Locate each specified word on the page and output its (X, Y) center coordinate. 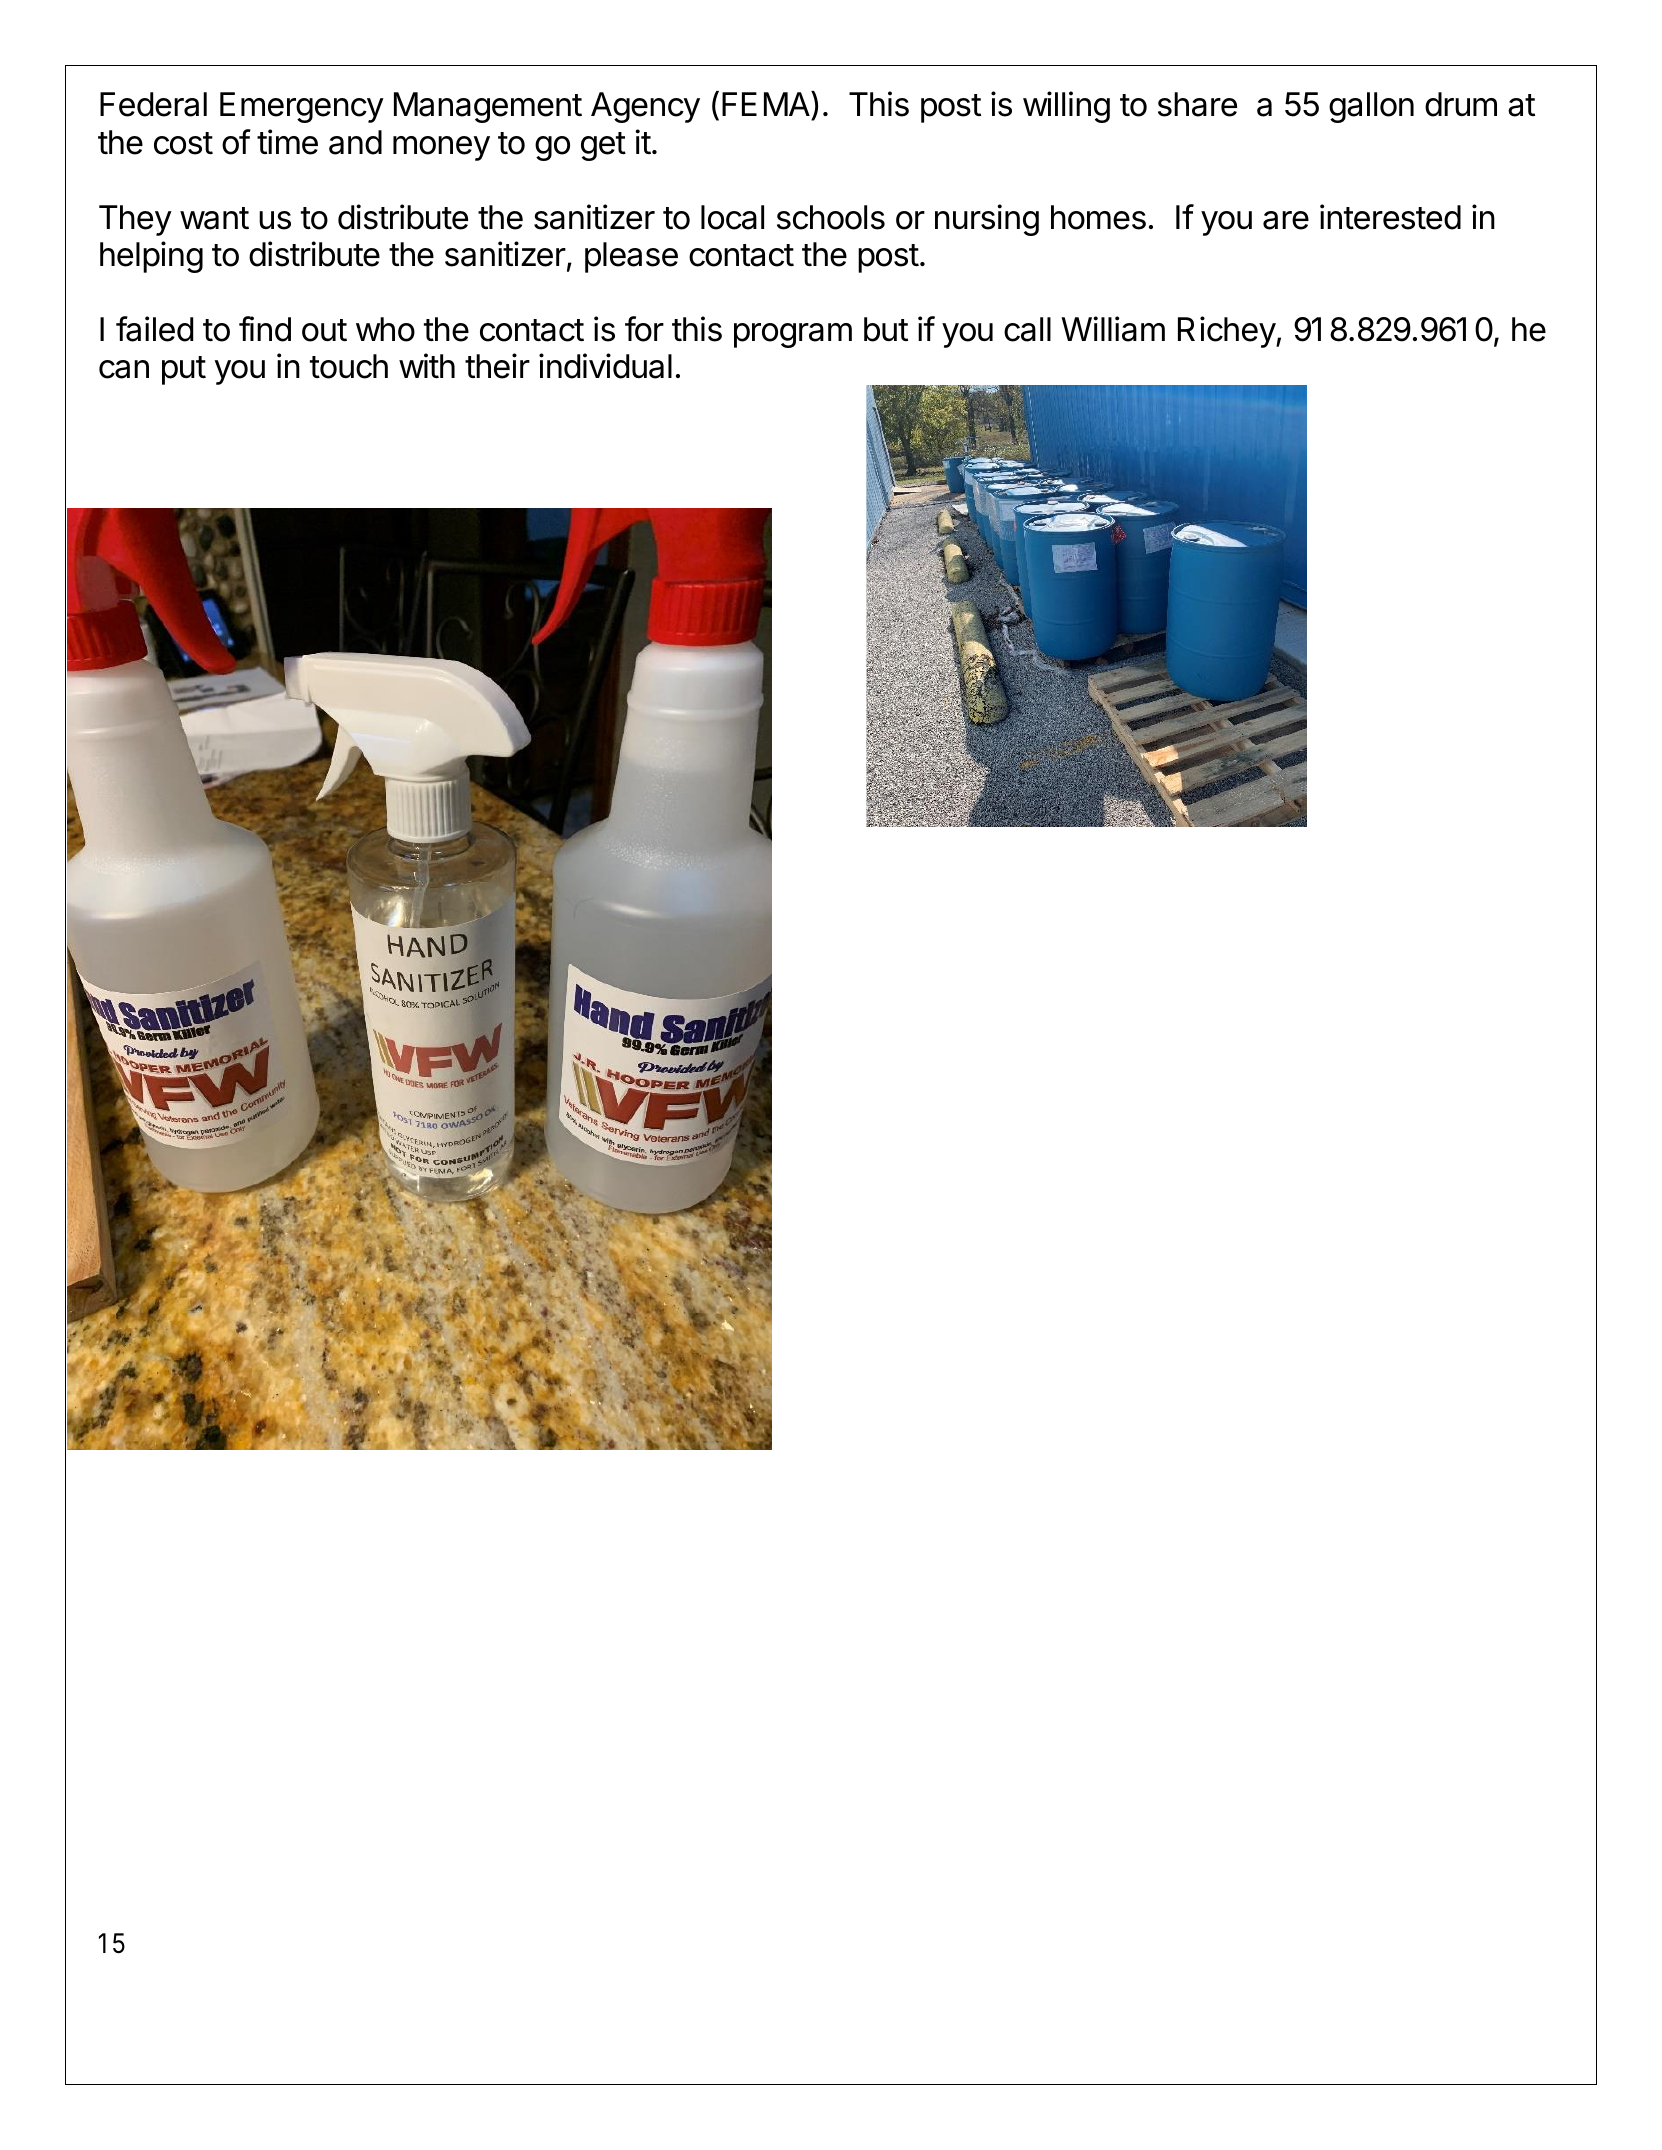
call (1027, 329)
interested (1390, 217)
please (631, 257)
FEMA (767, 103)
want (214, 218)
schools (831, 217)
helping (151, 257)
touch (349, 366)
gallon (1371, 107)
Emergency (302, 107)
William (1113, 329)
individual (605, 366)
